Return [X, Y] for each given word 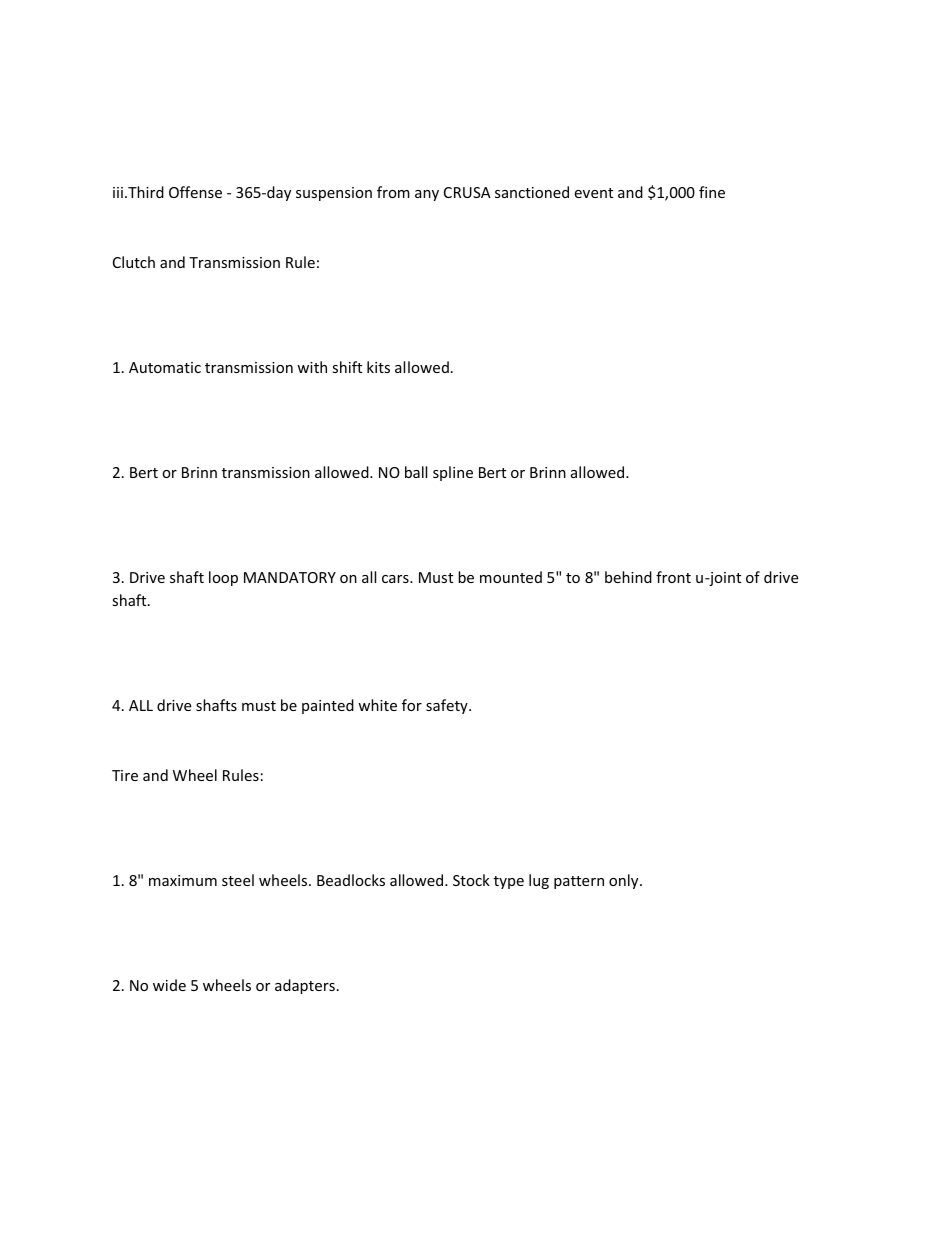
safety [448, 706]
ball [416, 472]
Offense [195, 192]
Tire [125, 775]
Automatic [165, 367]
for [412, 705]
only [625, 881]
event [593, 193]
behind [628, 577]
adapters [305, 986]
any [427, 195]
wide [169, 985]
